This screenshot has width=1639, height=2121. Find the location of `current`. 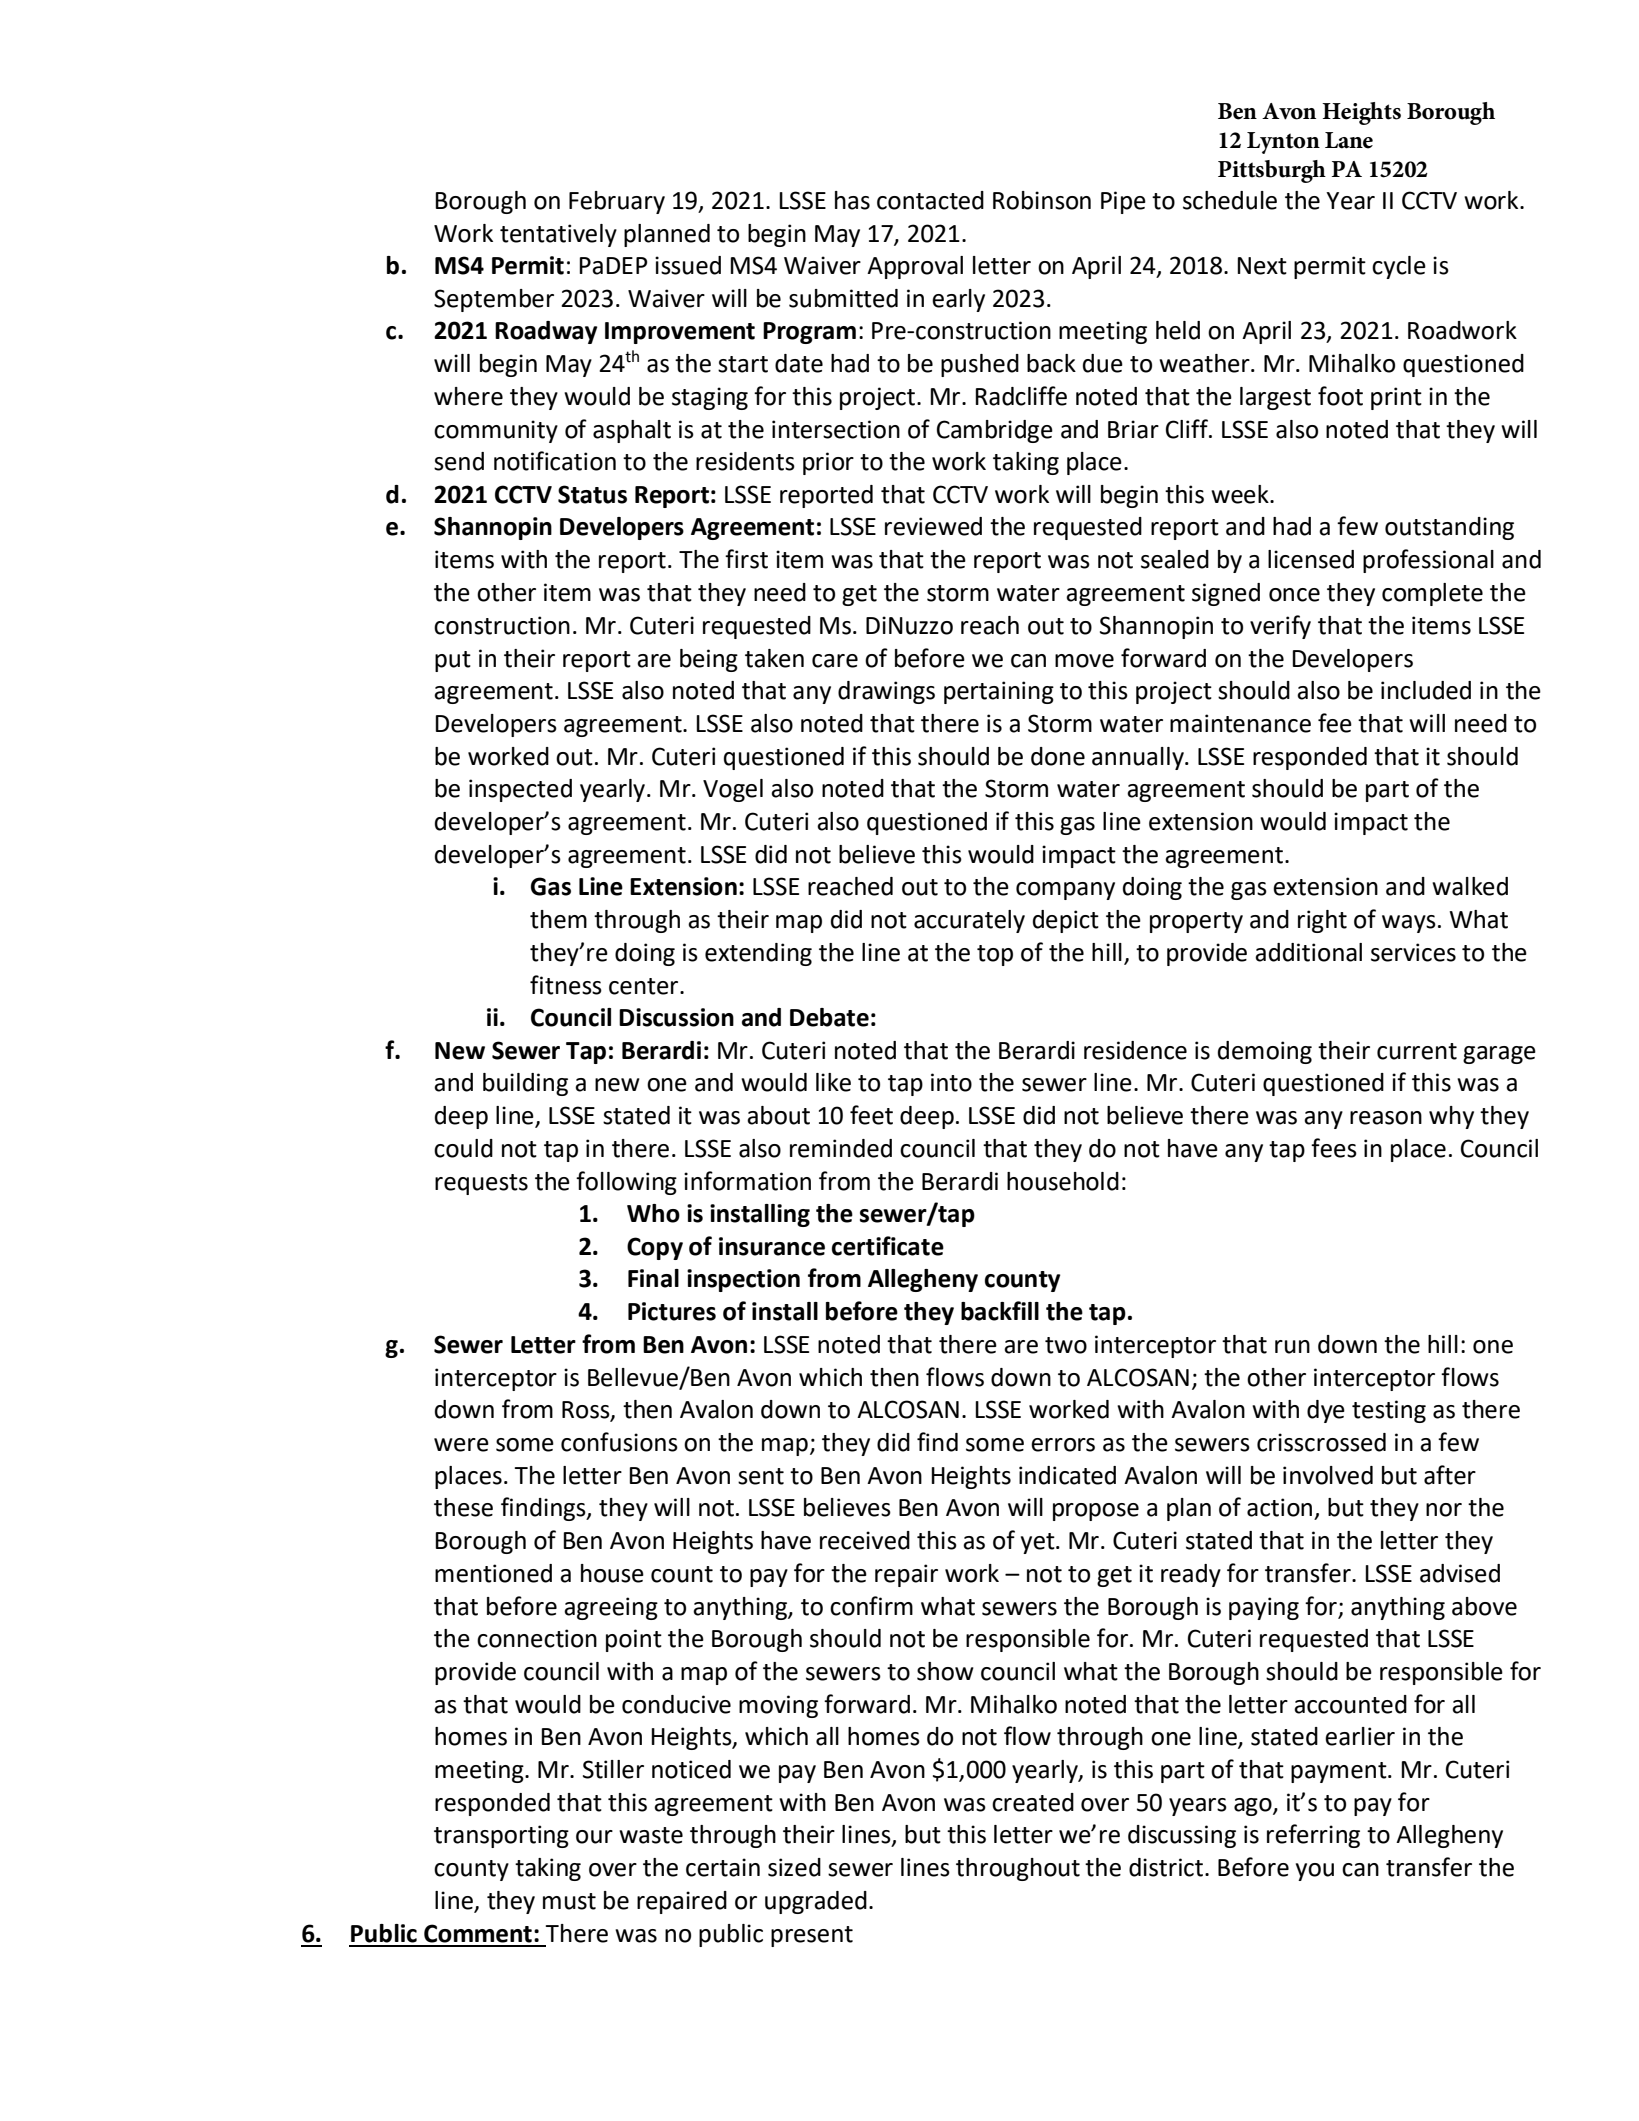

current is located at coordinates (1417, 1051).
